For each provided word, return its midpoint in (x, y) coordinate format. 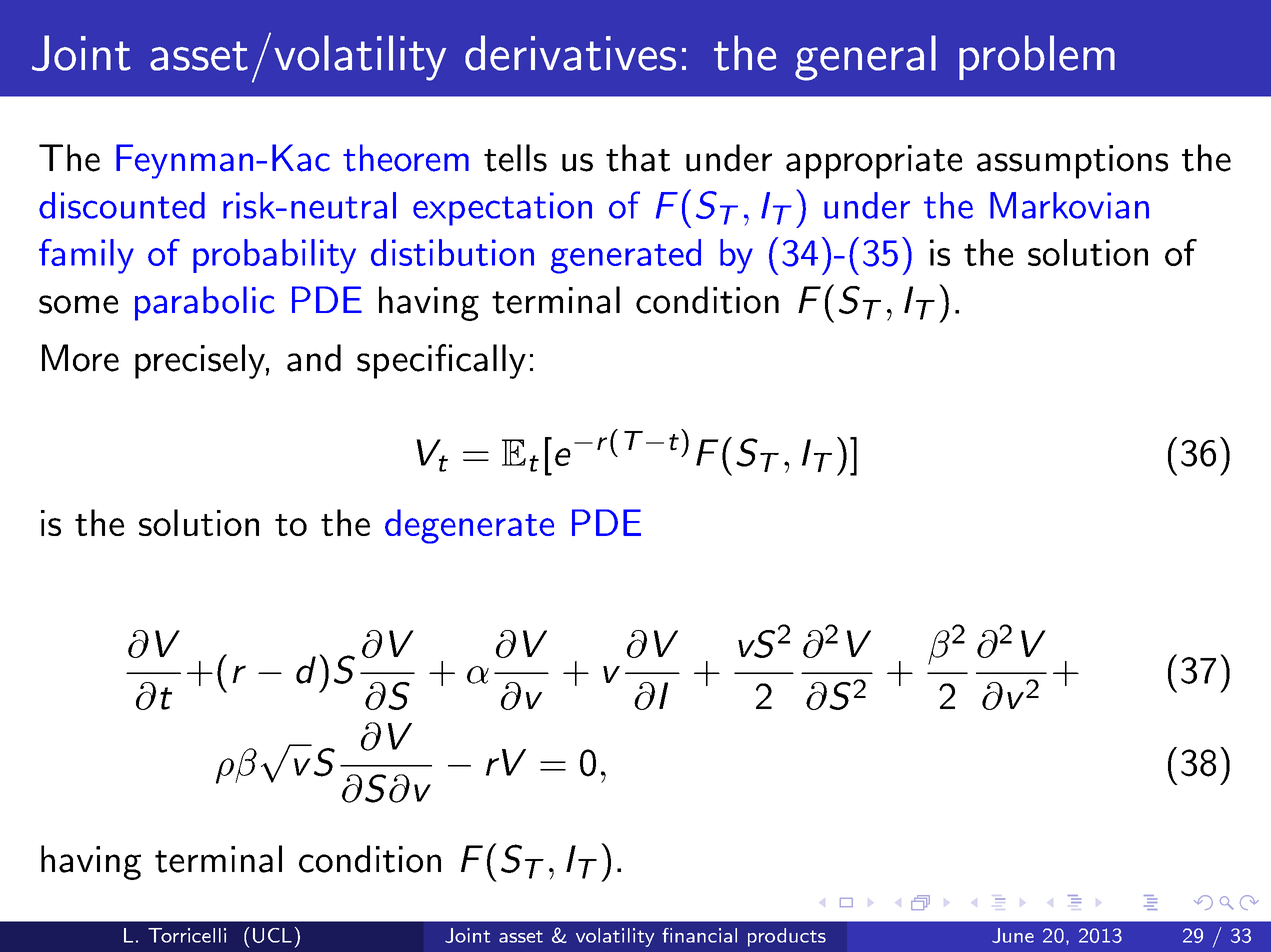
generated (626, 256)
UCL (272, 935)
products (787, 937)
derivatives (570, 53)
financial (699, 935)
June (1013, 935)
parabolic (204, 303)
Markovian (1069, 205)
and (314, 358)
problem (1037, 57)
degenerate (469, 526)
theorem (406, 158)
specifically (441, 361)
